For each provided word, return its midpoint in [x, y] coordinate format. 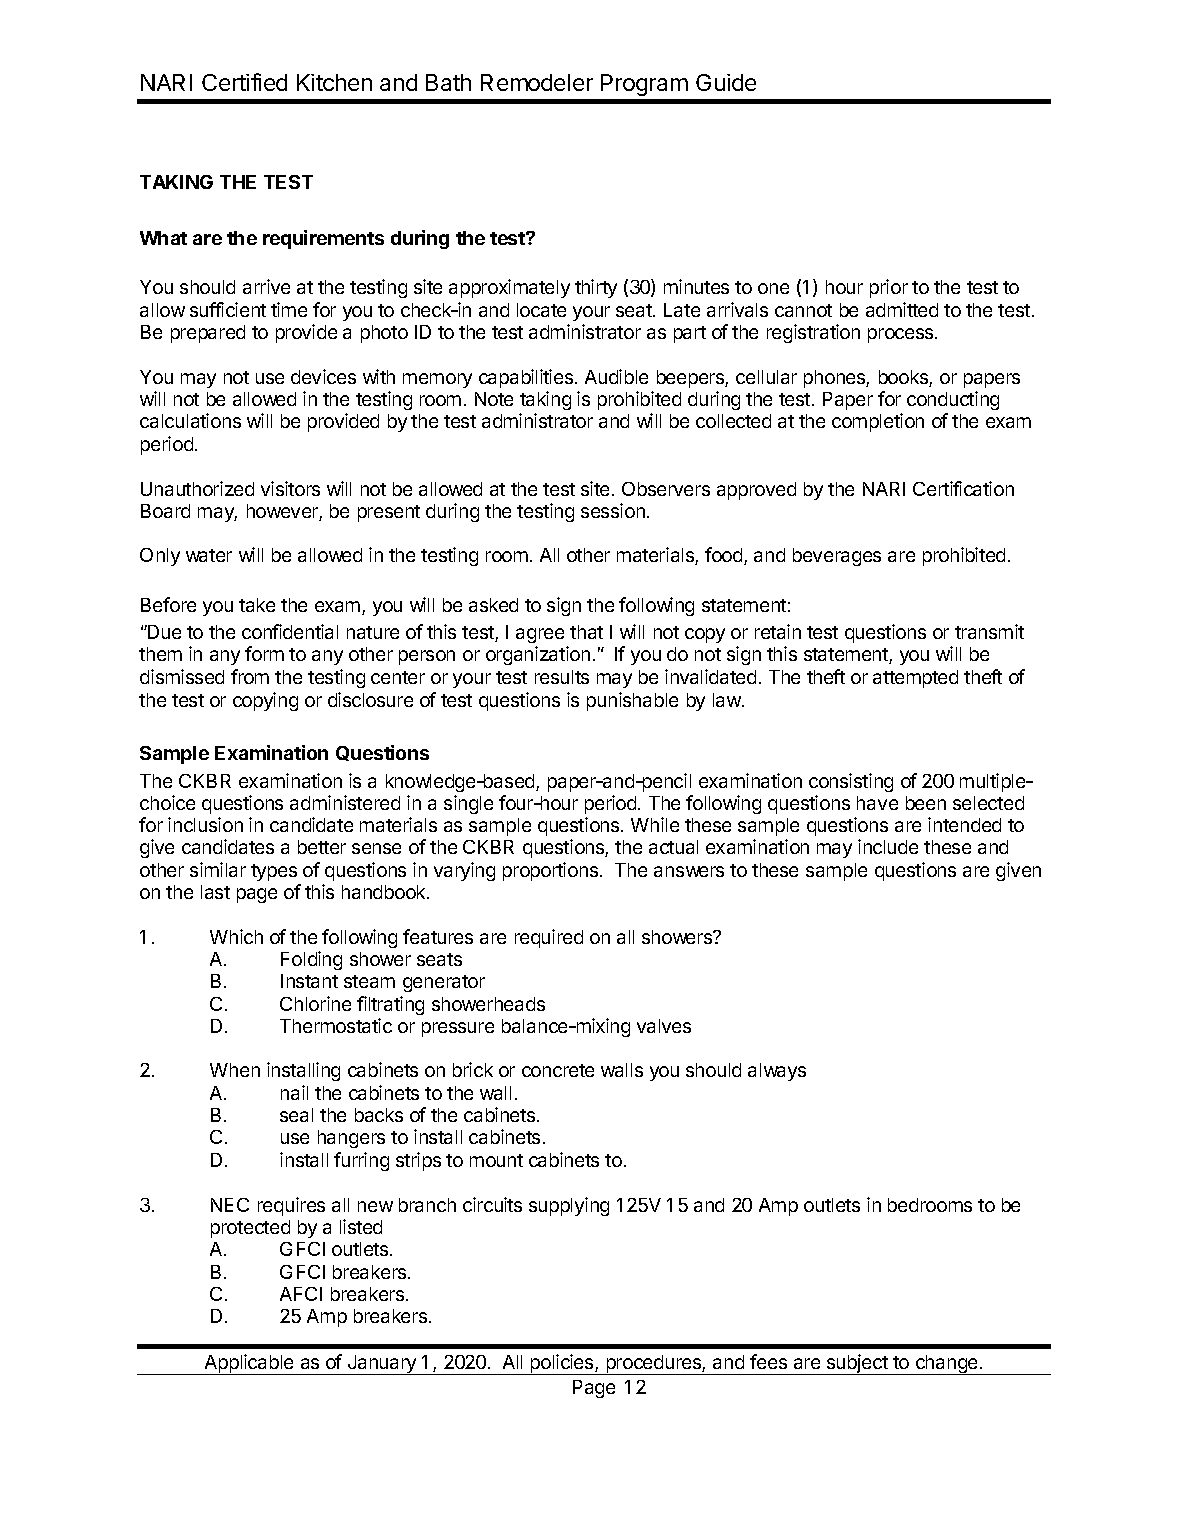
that [586, 632]
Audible [616, 376]
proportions [552, 871]
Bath [448, 82]
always [777, 1072]
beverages [837, 557]
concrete [558, 1070]
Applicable [249, 1364]
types [274, 872]
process [902, 335]
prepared [208, 334]
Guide [726, 82]
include [888, 846]
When [235, 1070]
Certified [244, 82]
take [257, 605]
